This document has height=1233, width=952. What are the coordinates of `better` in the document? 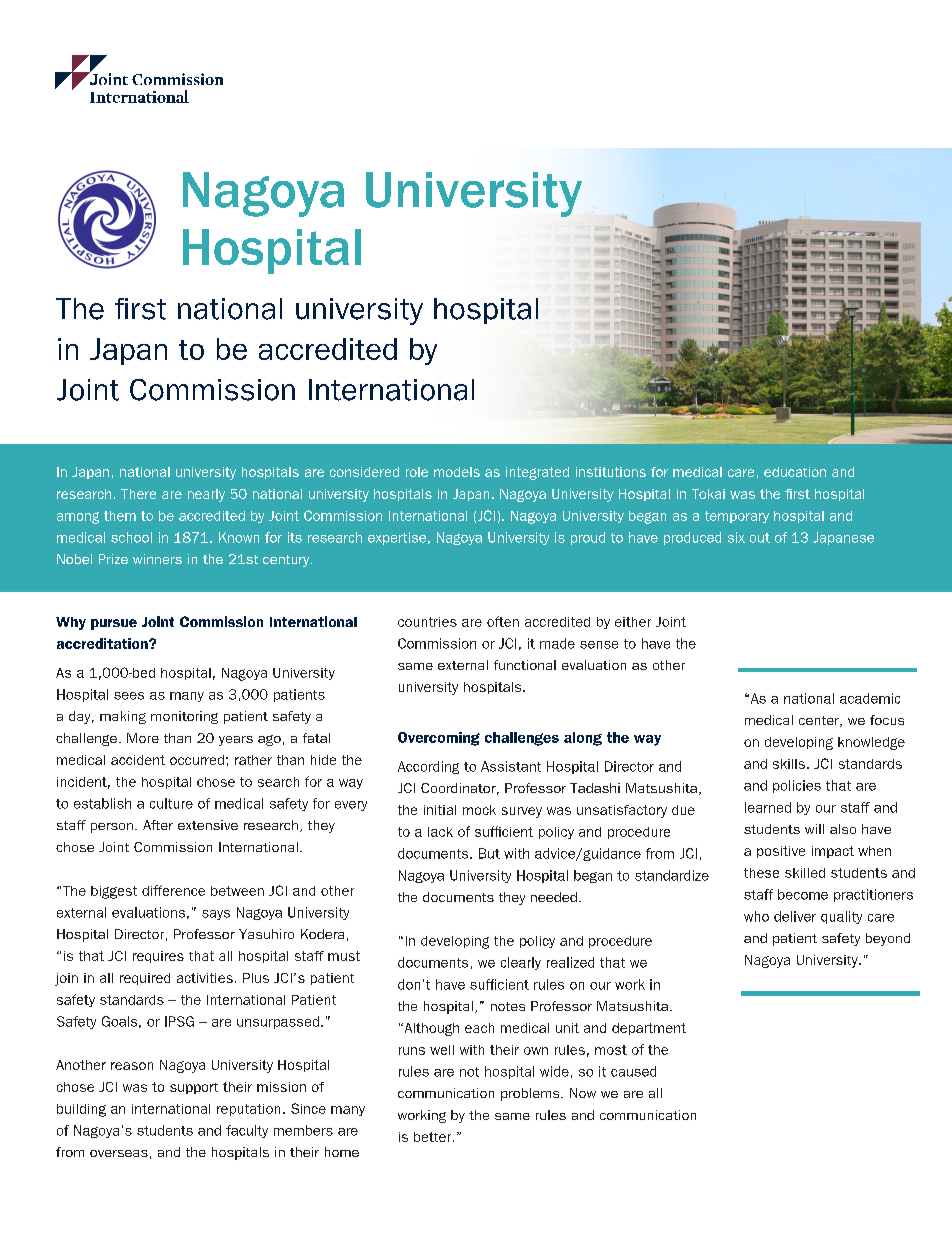 It's located at (434, 1137).
